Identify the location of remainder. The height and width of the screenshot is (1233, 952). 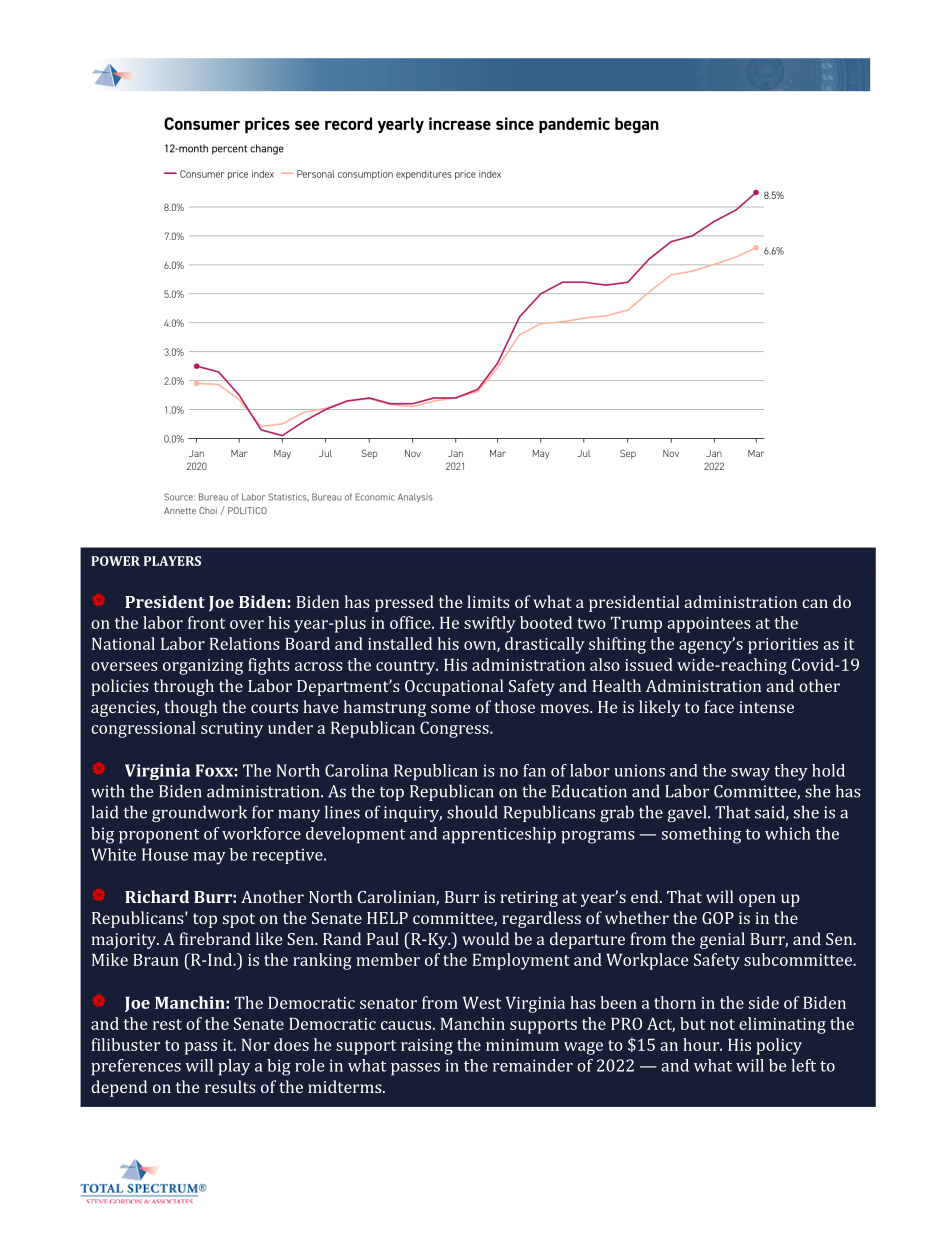
(533, 1065).
